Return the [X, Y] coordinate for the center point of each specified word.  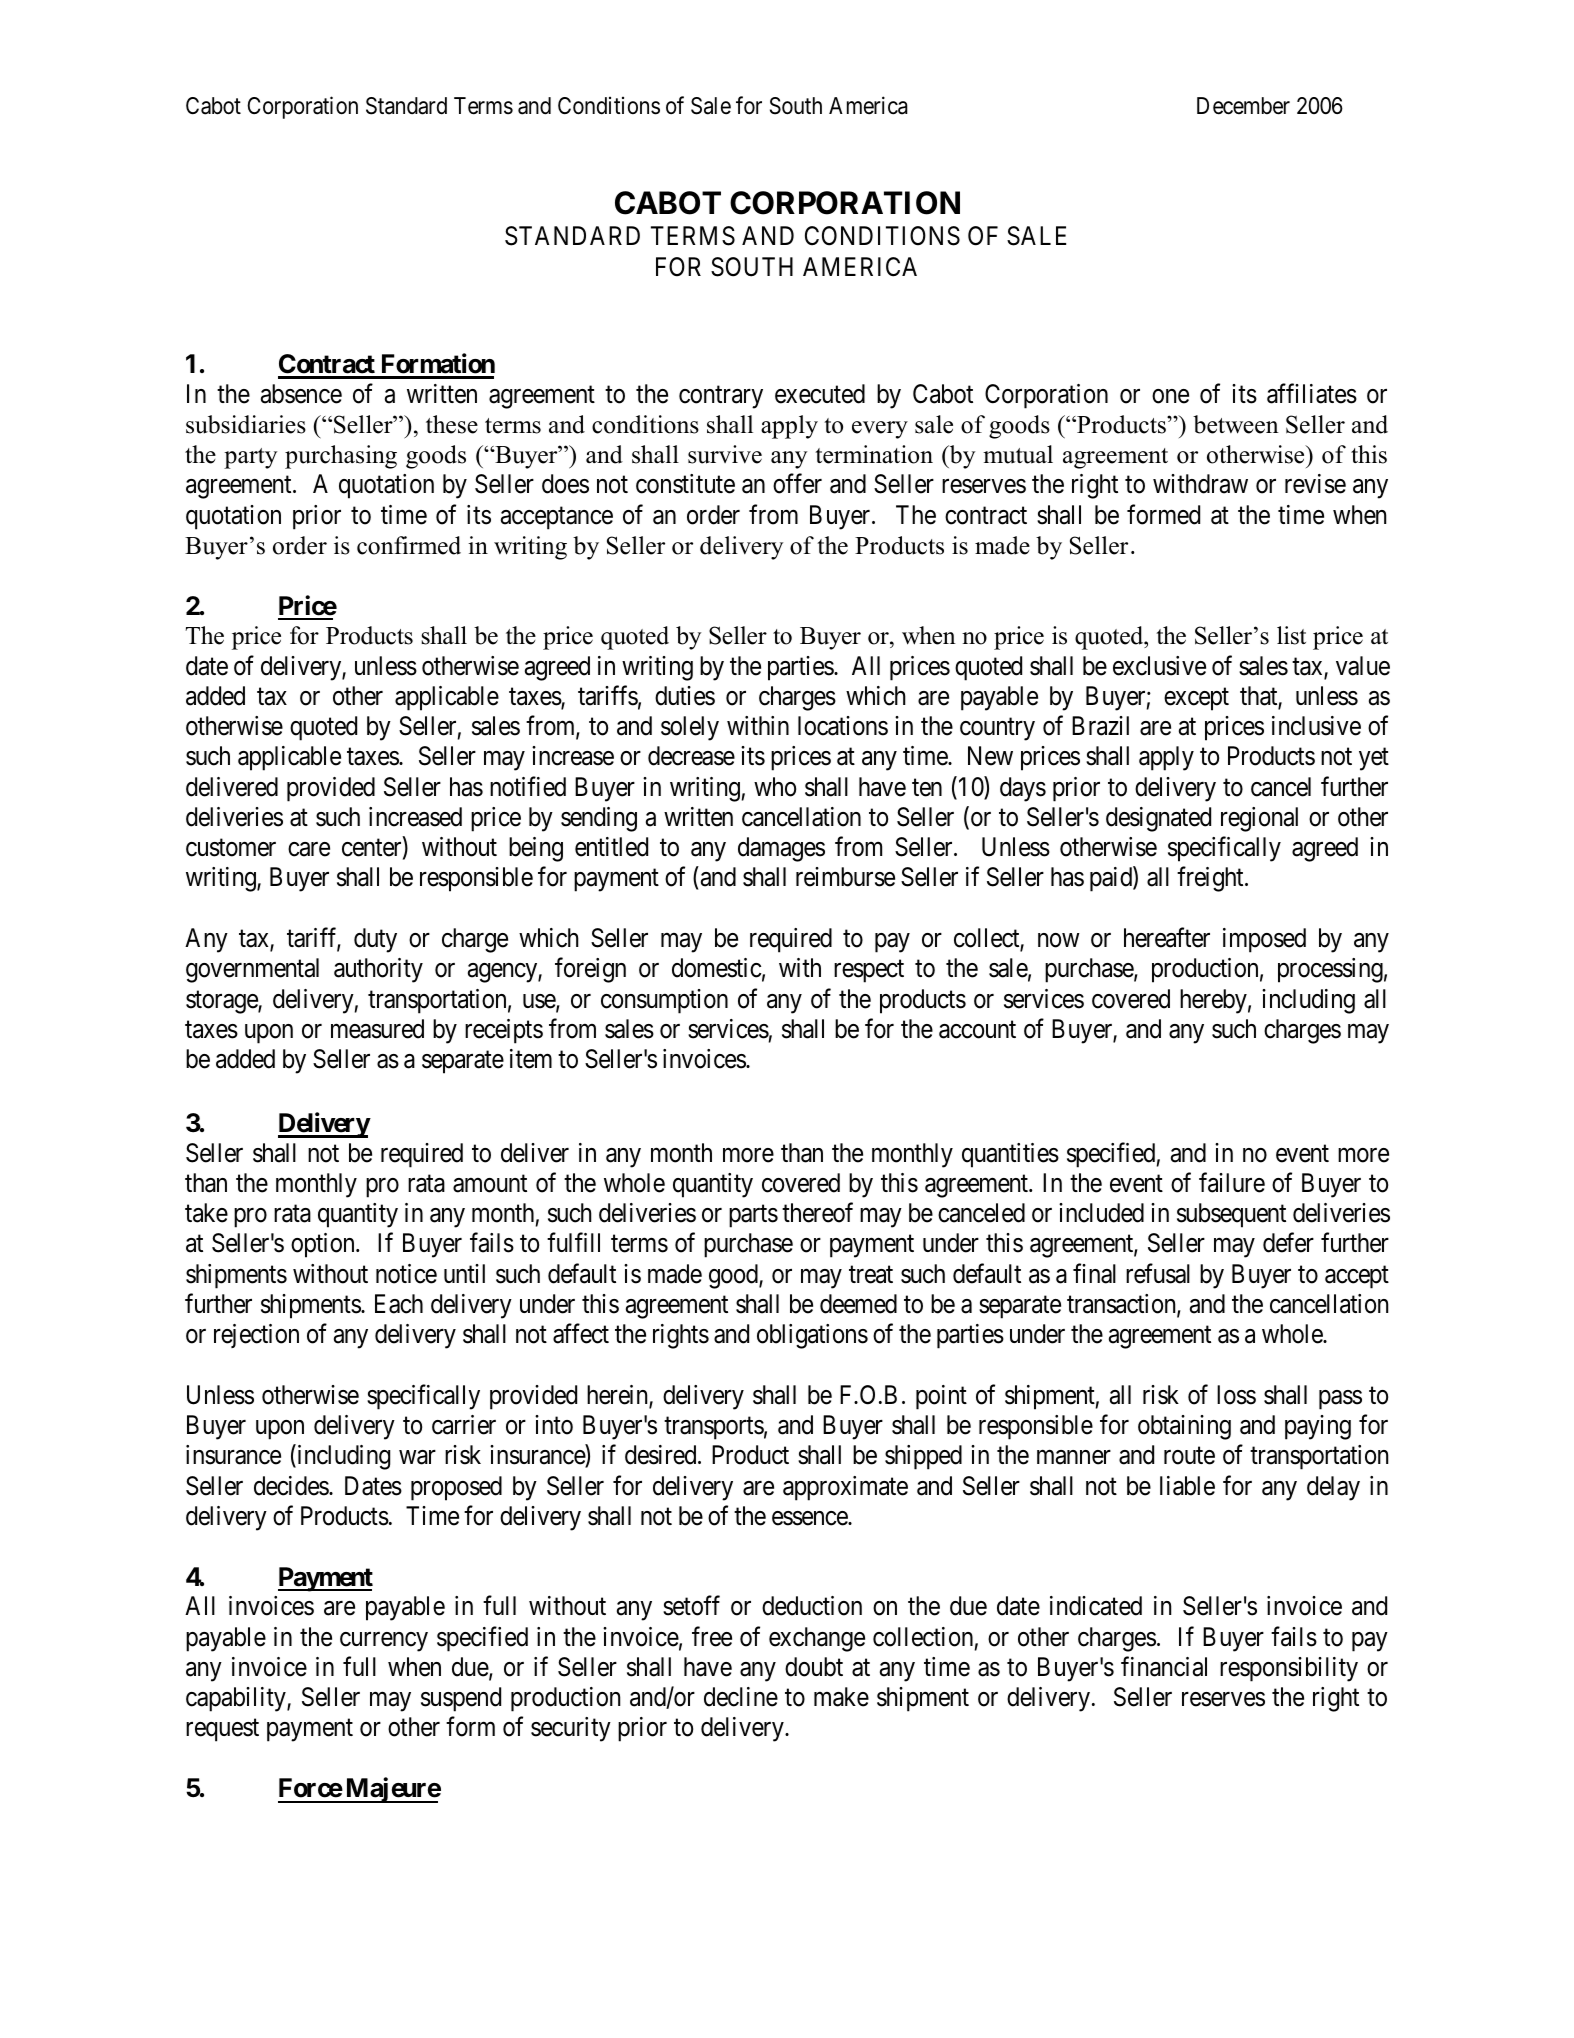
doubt [814, 1667]
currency [384, 1642]
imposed [1264, 940]
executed [820, 394]
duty [375, 940]
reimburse [845, 877]
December [1243, 106]
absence [301, 394]
